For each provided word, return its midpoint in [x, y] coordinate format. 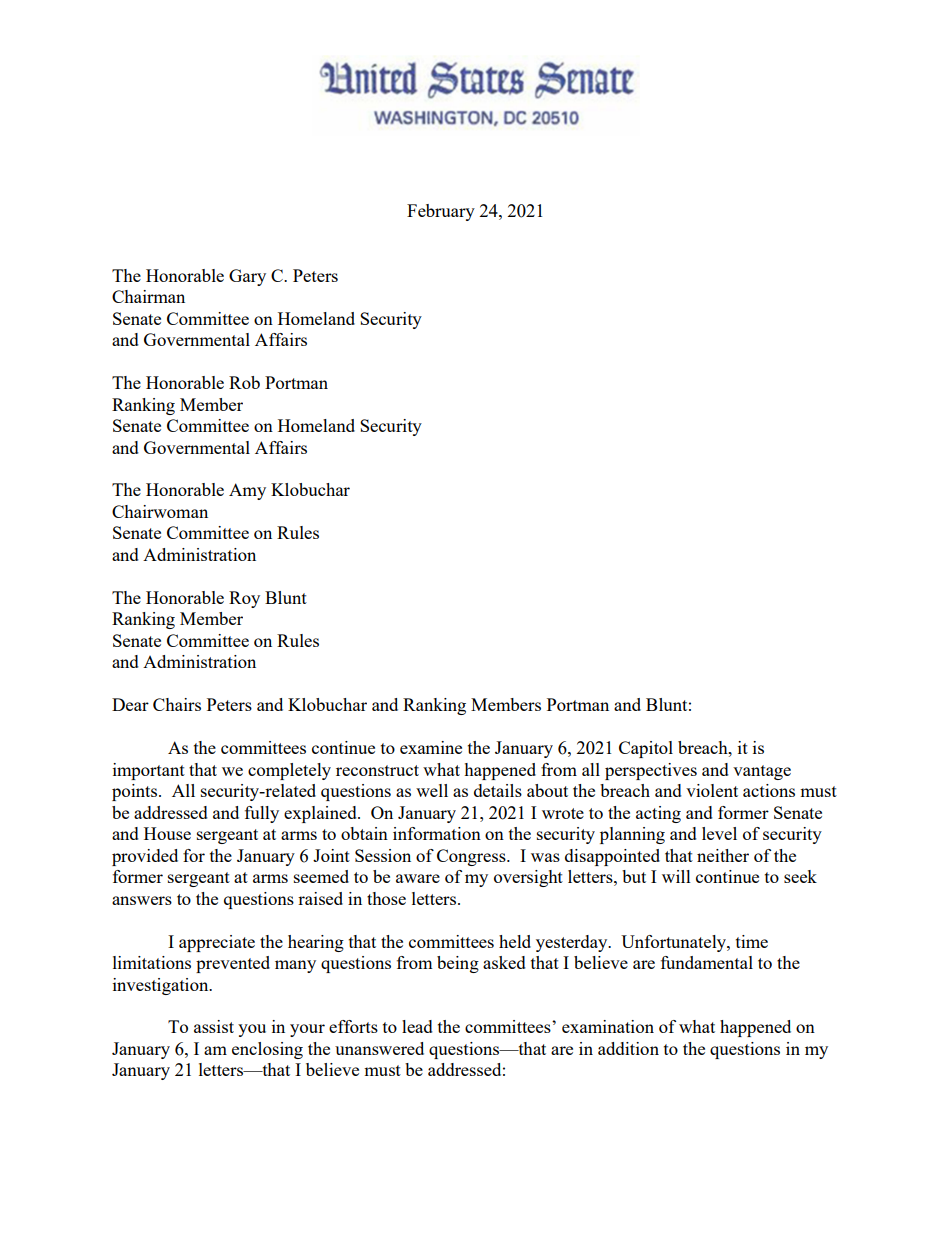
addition [628, 1048]
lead [417, 1026]
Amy [247, 491]
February [441, 212]
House [167, 833]
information [437, 833]
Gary [247, 277]
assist [214, 1026]
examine [431, 747]
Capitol [646, 749]
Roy [244, 599]
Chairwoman [160, 511]
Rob [244, 382]
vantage [762, 772]
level [719, 833]
